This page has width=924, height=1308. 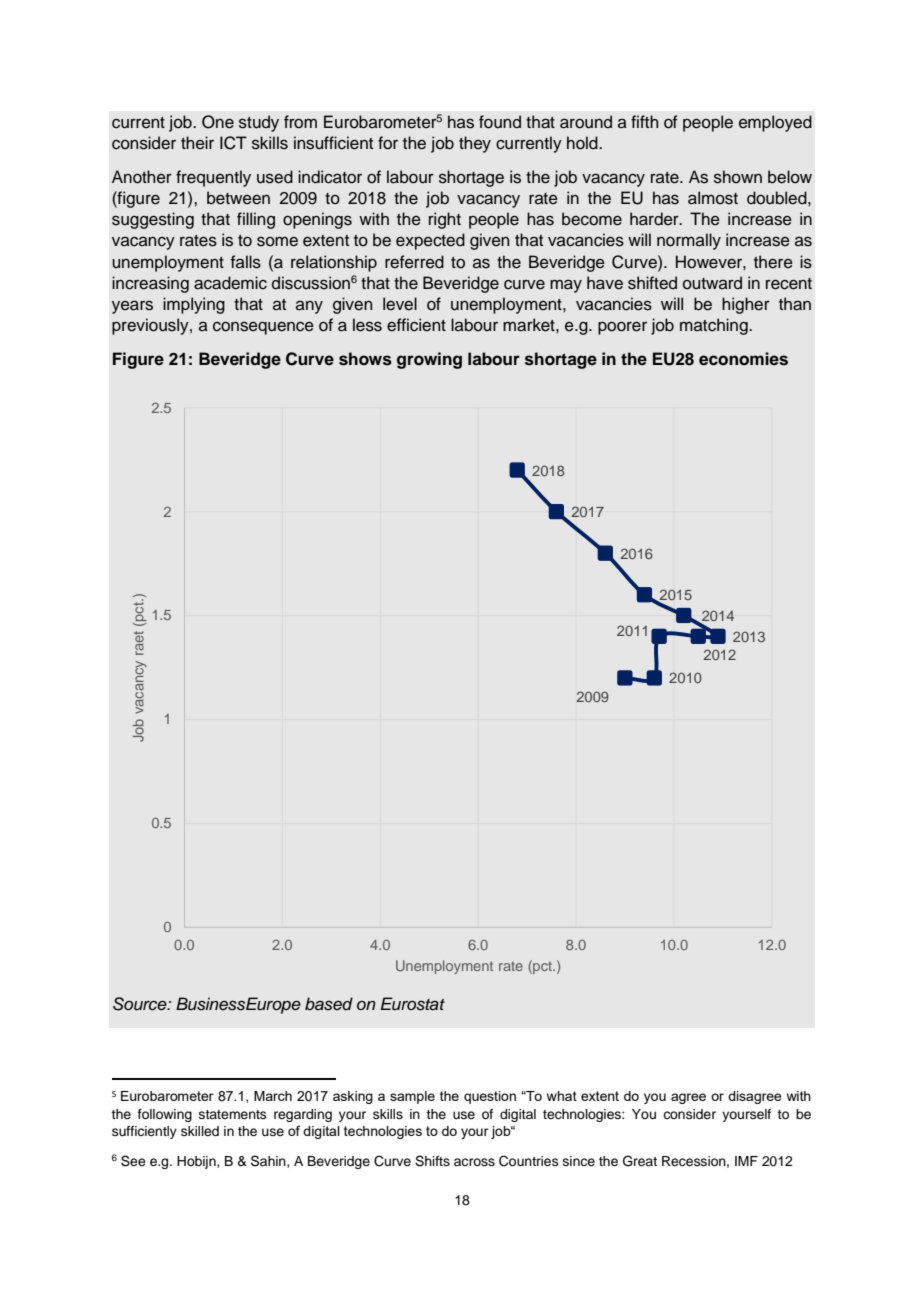 What do you see at coordinates (197, 143) in the page?
I see `their` at bounding box center [197, 143].
